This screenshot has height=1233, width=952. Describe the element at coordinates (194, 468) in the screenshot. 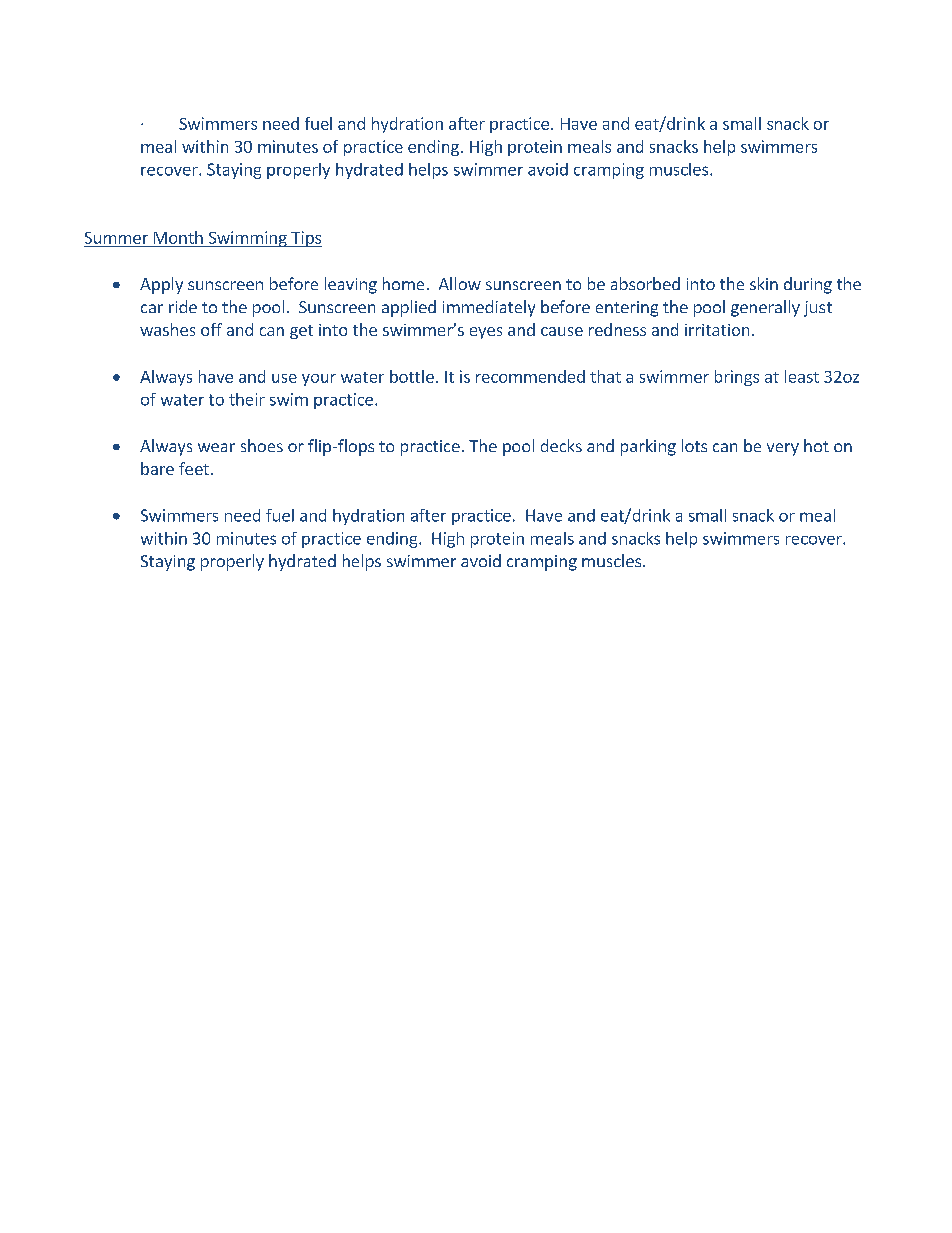

I see `feet` at that location.
